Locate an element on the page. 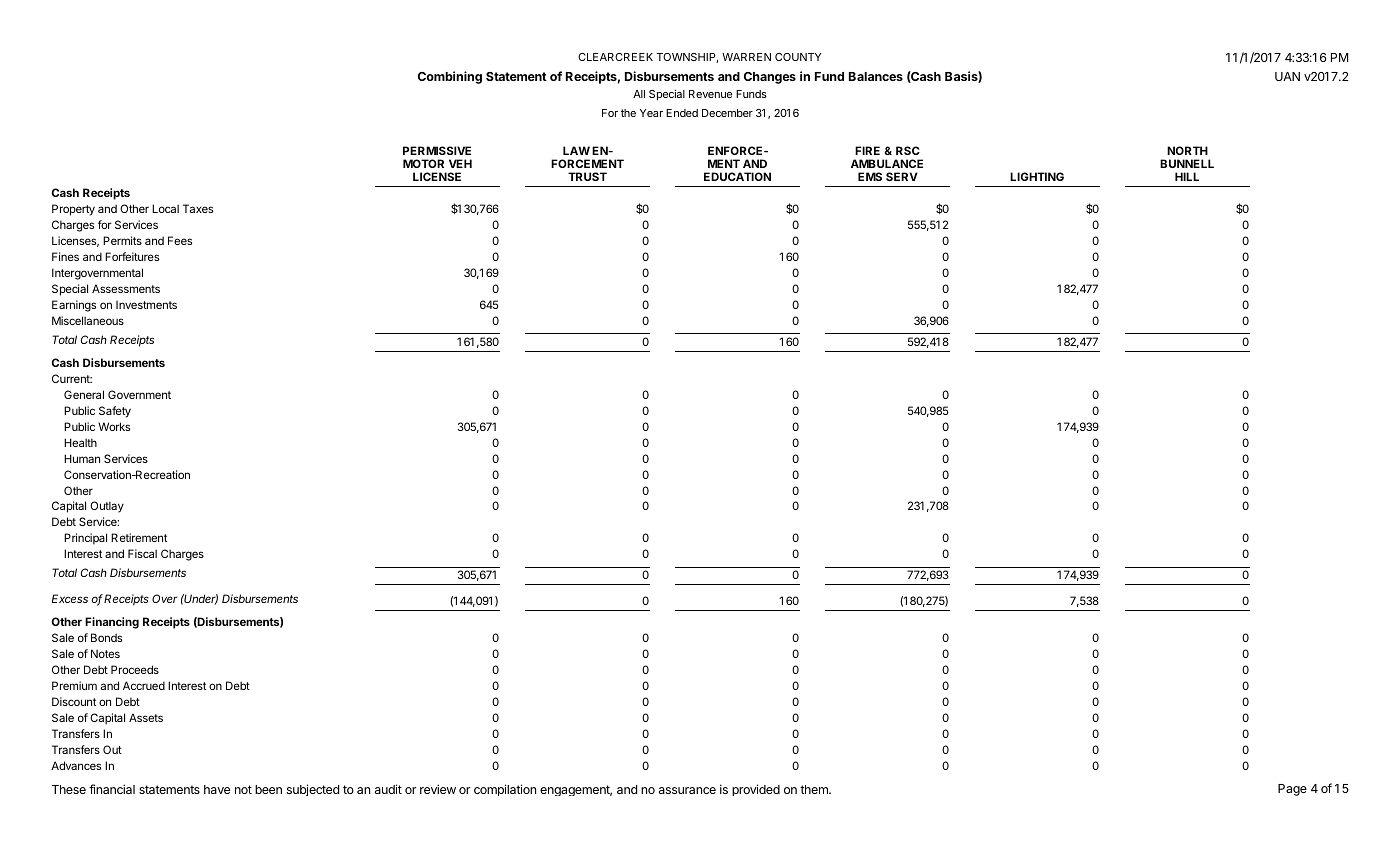  Revenue is located at coordinates (710, 94).
